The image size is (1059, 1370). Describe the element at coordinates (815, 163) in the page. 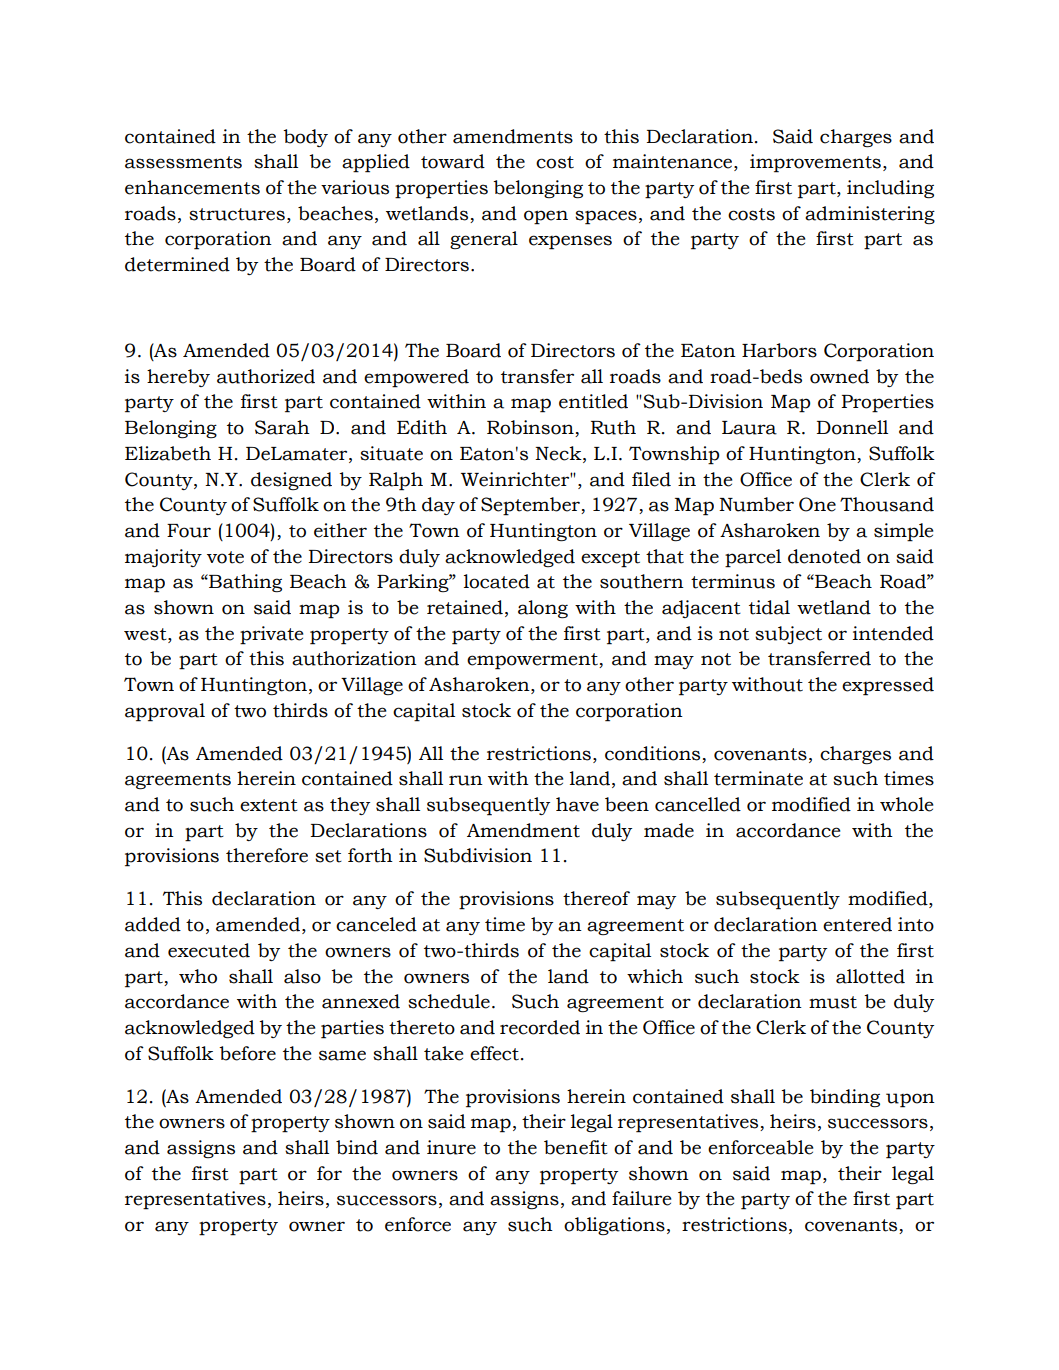

I see `improvements` at that location.
